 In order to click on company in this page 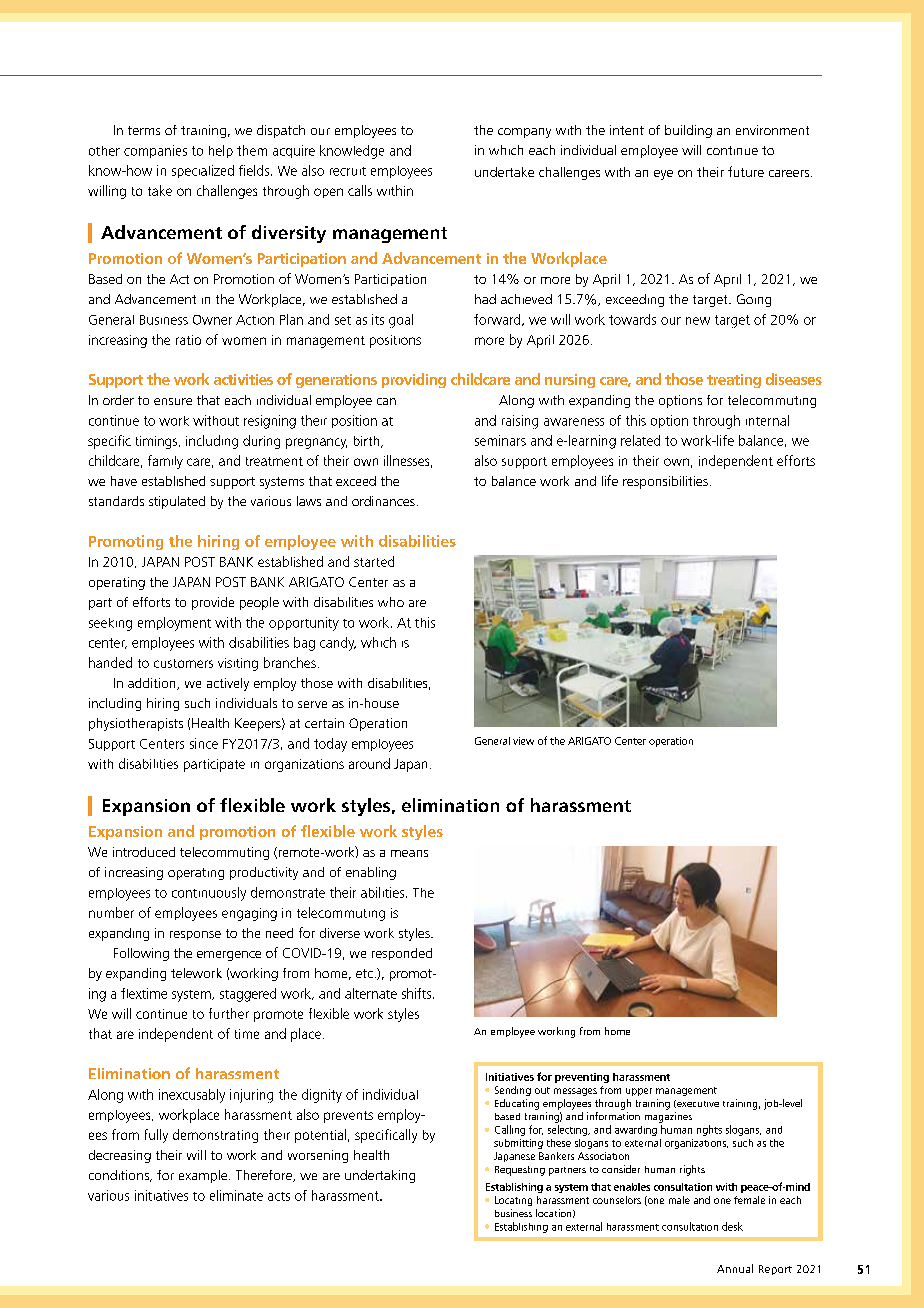, I will do `click(524, 133)`.
